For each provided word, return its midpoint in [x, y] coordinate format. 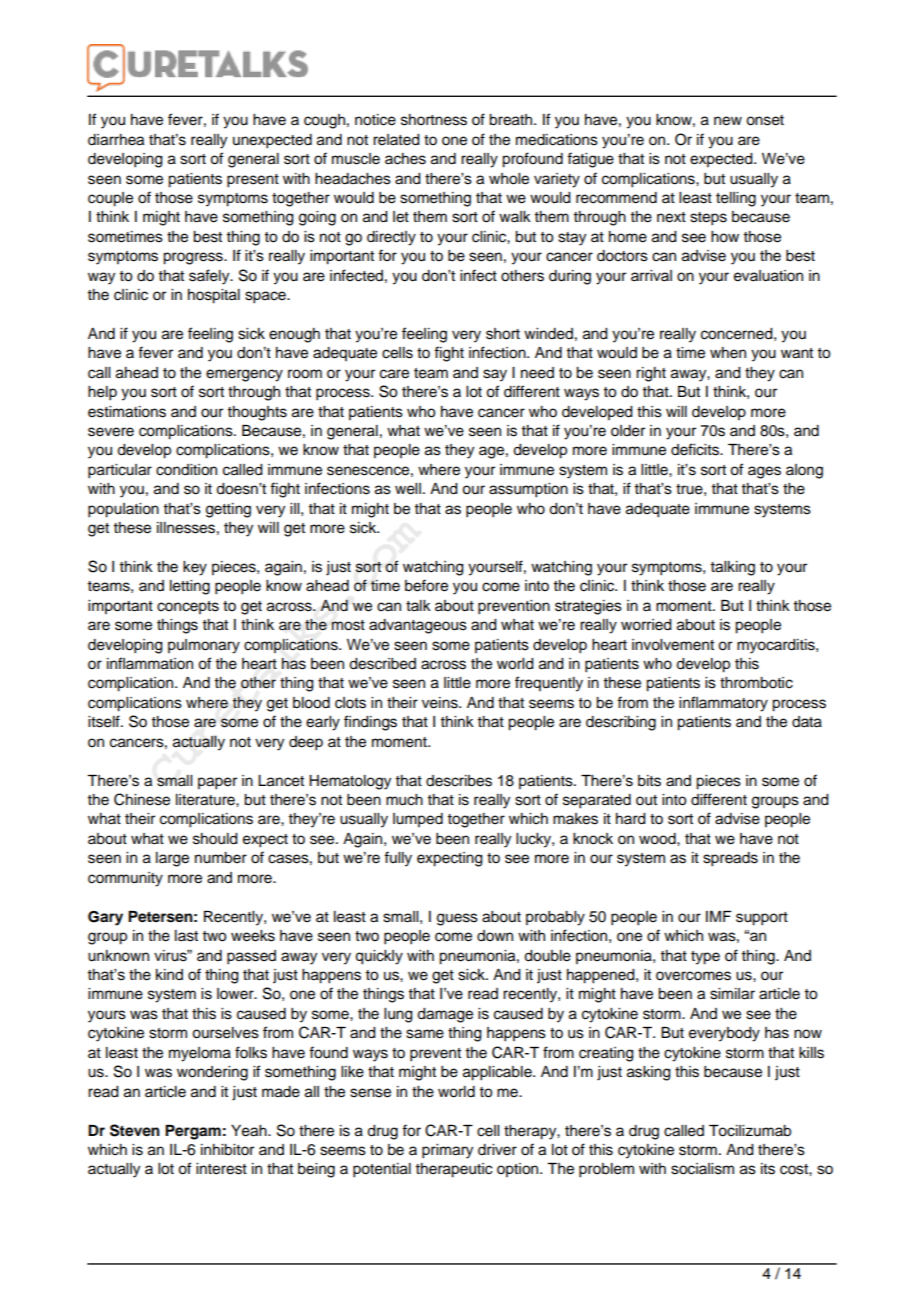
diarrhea [116, 140]
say [495, 375]
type [705, 958]
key [195, 568]
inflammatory [723, 704]
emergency [244, 375]
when [728, 353]
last [186, 936]
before [426, 585]
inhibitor [227, 1150]
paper [217, 783]
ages [764, 472]
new [728, 121]
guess [457, 919]
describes [459, 781]
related [396, 140]
